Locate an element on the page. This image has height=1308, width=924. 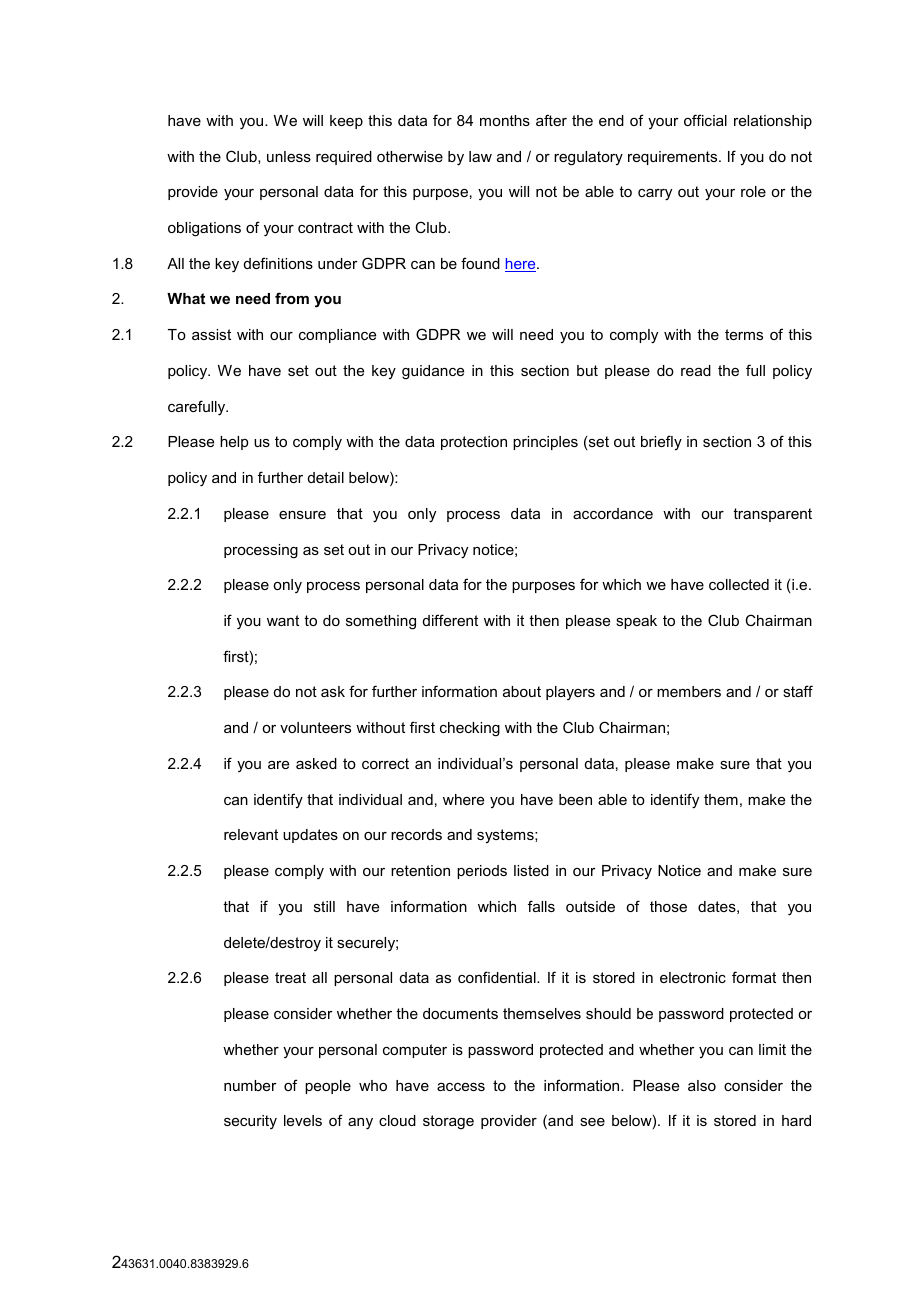
help is located at coordinates (234, 443).
